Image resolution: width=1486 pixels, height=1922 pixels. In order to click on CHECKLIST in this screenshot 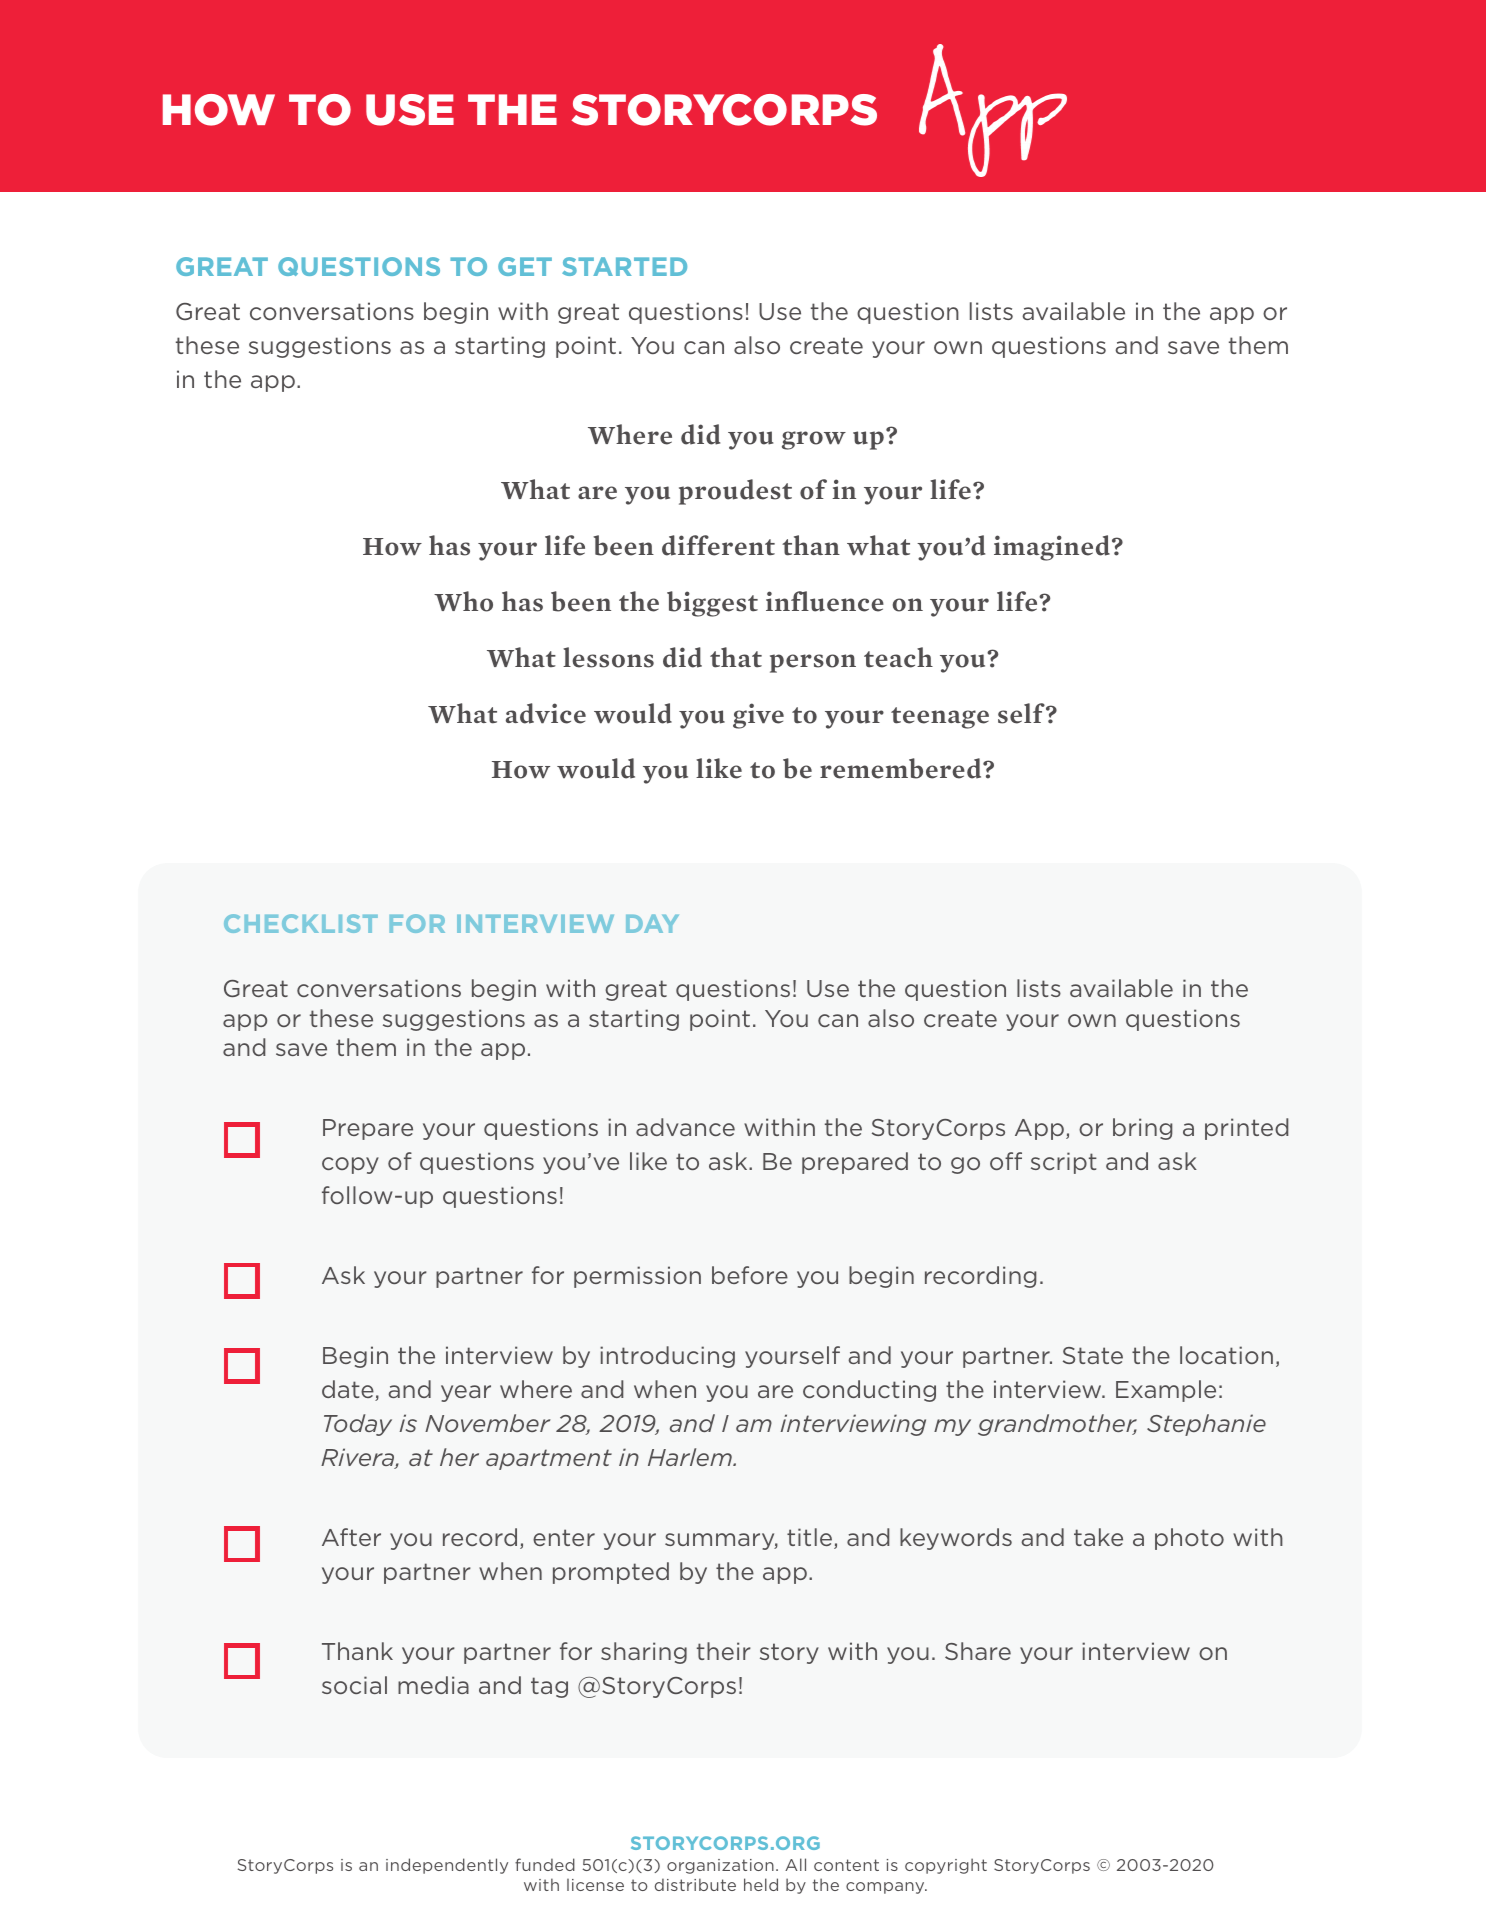, I will do `click(301, 923)`.
